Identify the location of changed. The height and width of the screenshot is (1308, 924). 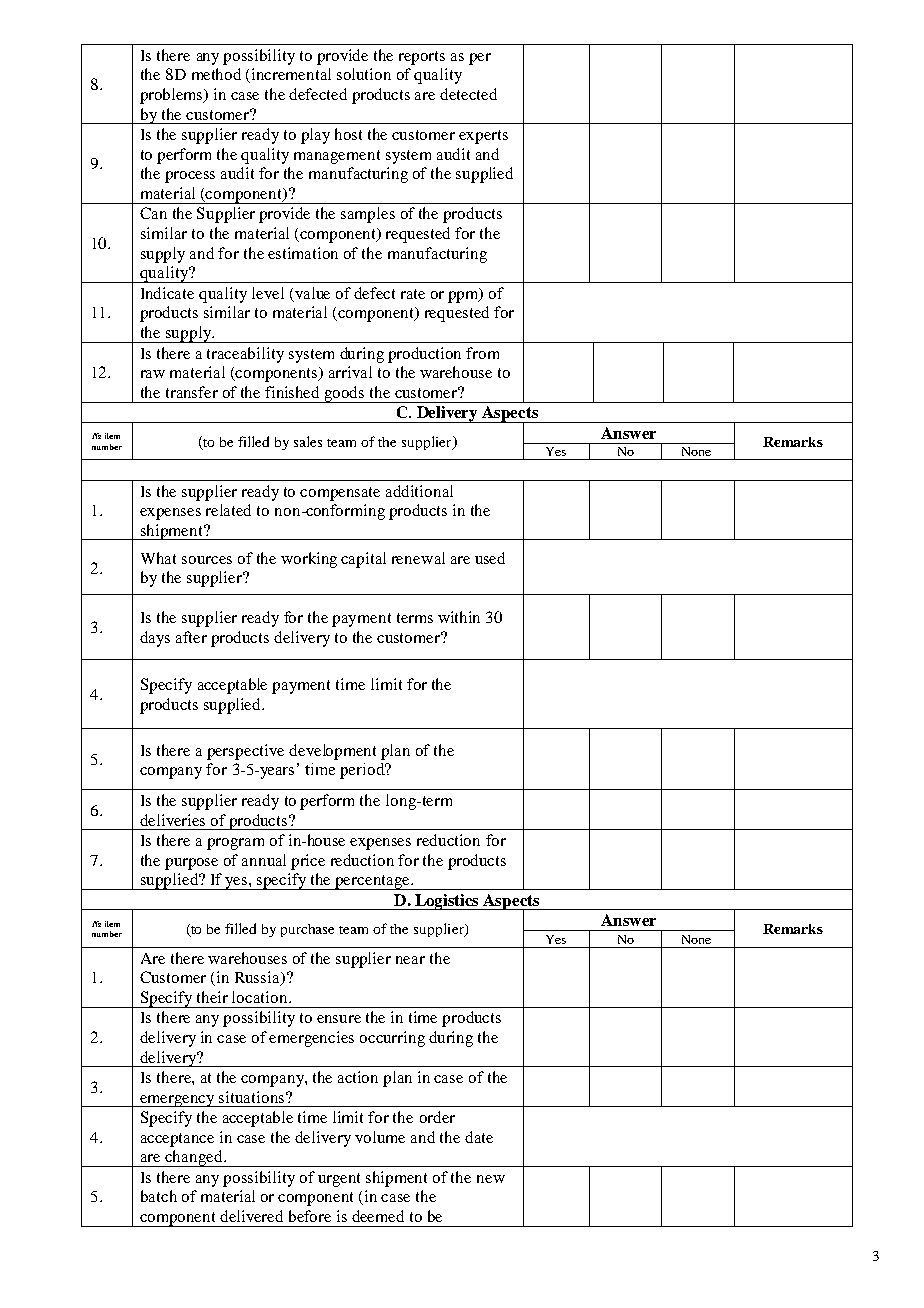
(194, 1158).
